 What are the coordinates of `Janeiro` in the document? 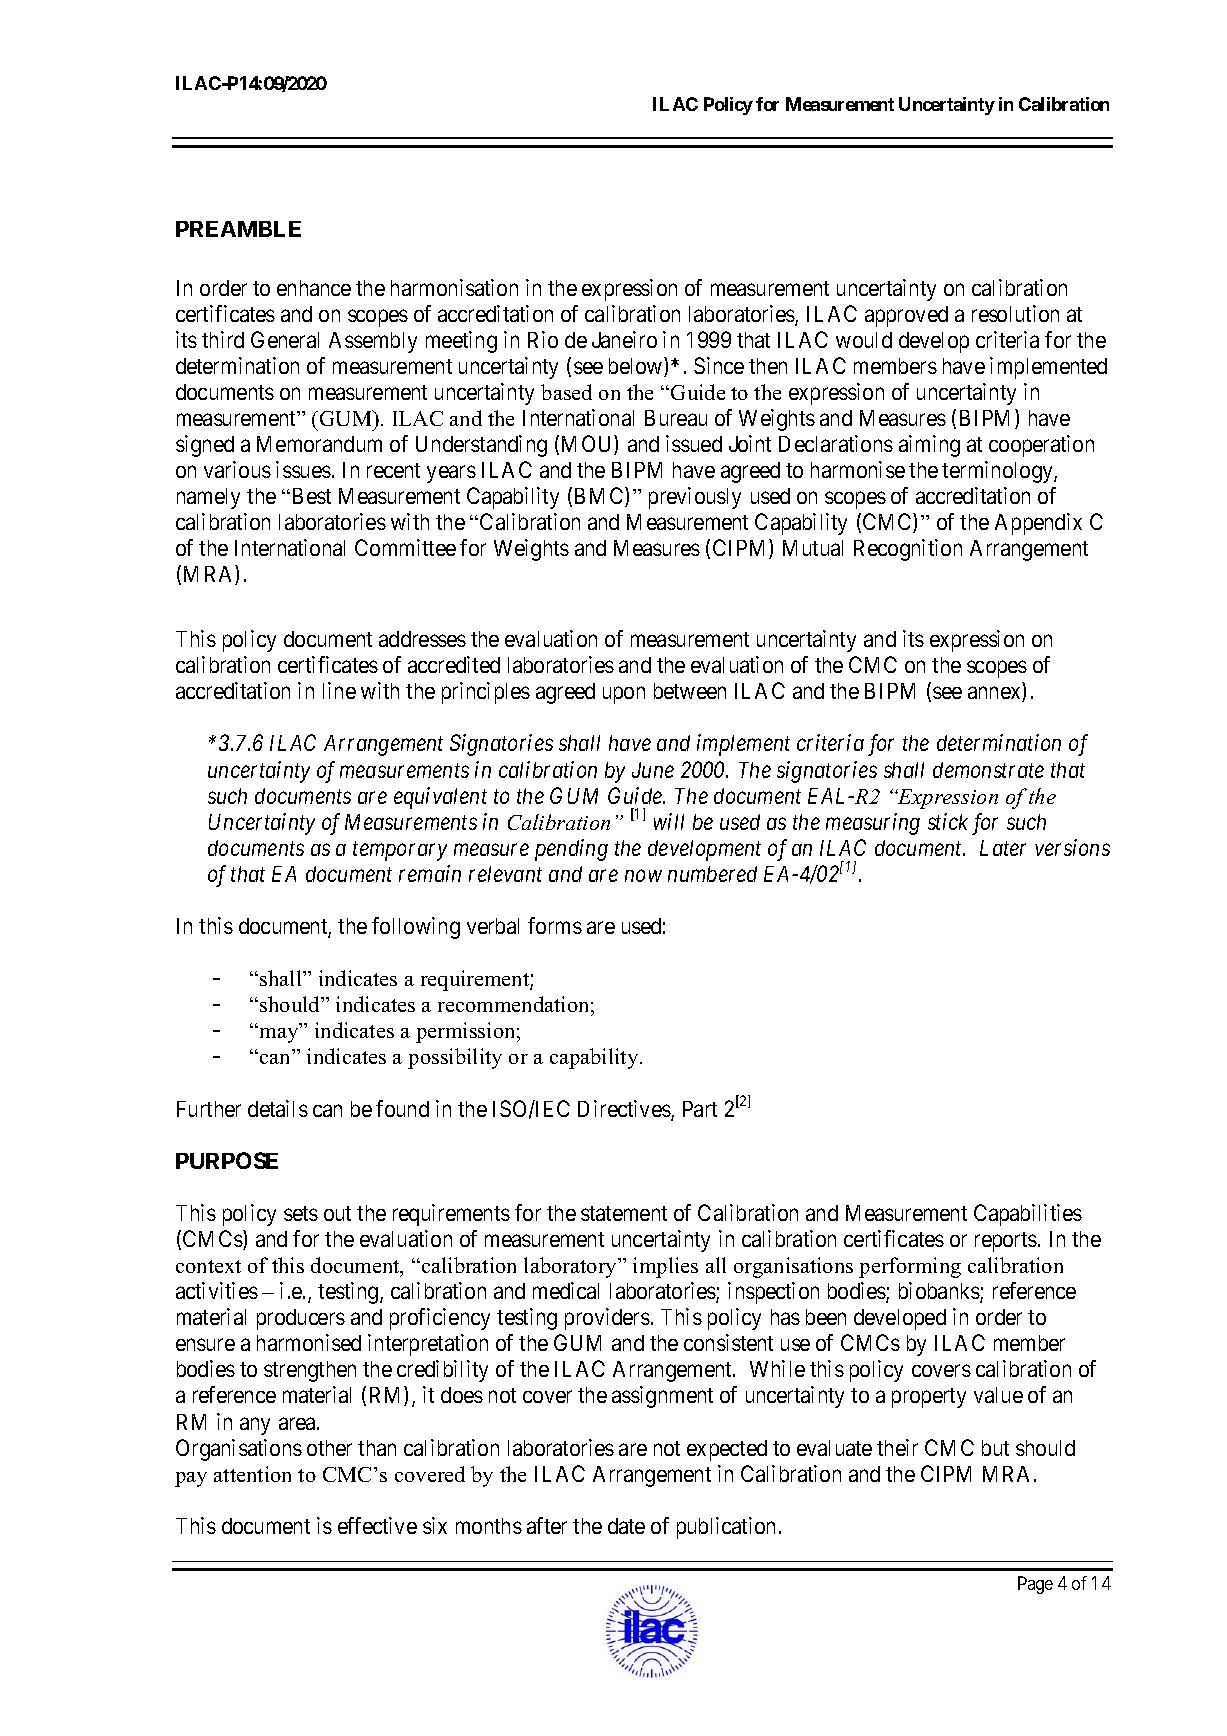 It's located at (624, 339).
